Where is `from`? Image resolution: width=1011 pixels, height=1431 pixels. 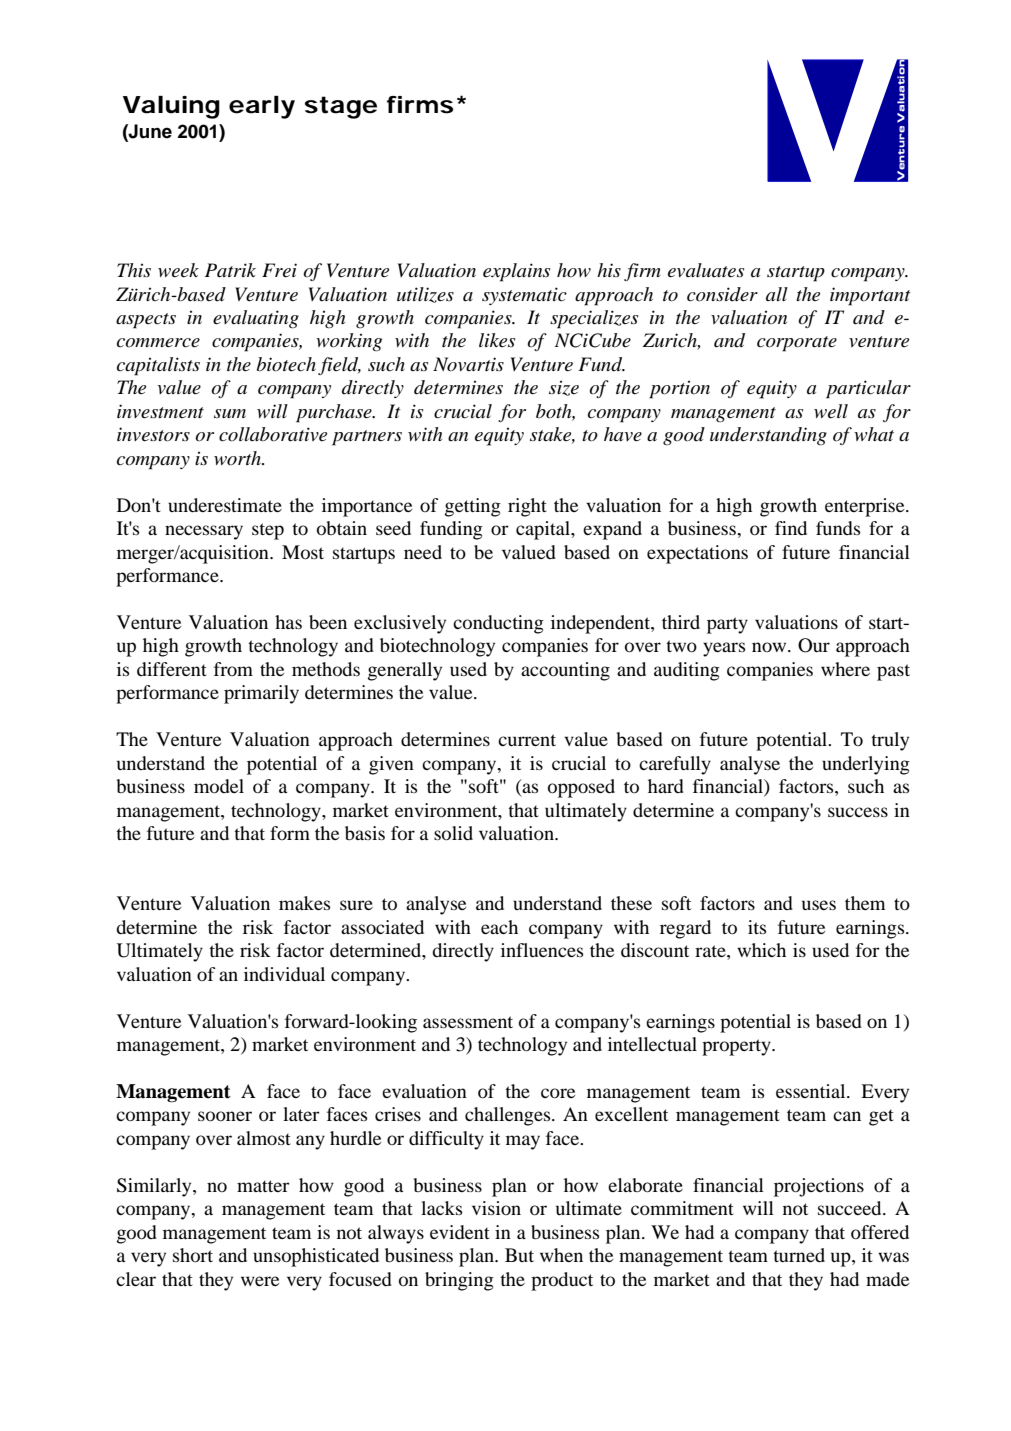
from is located at coordinates (233, 669).
